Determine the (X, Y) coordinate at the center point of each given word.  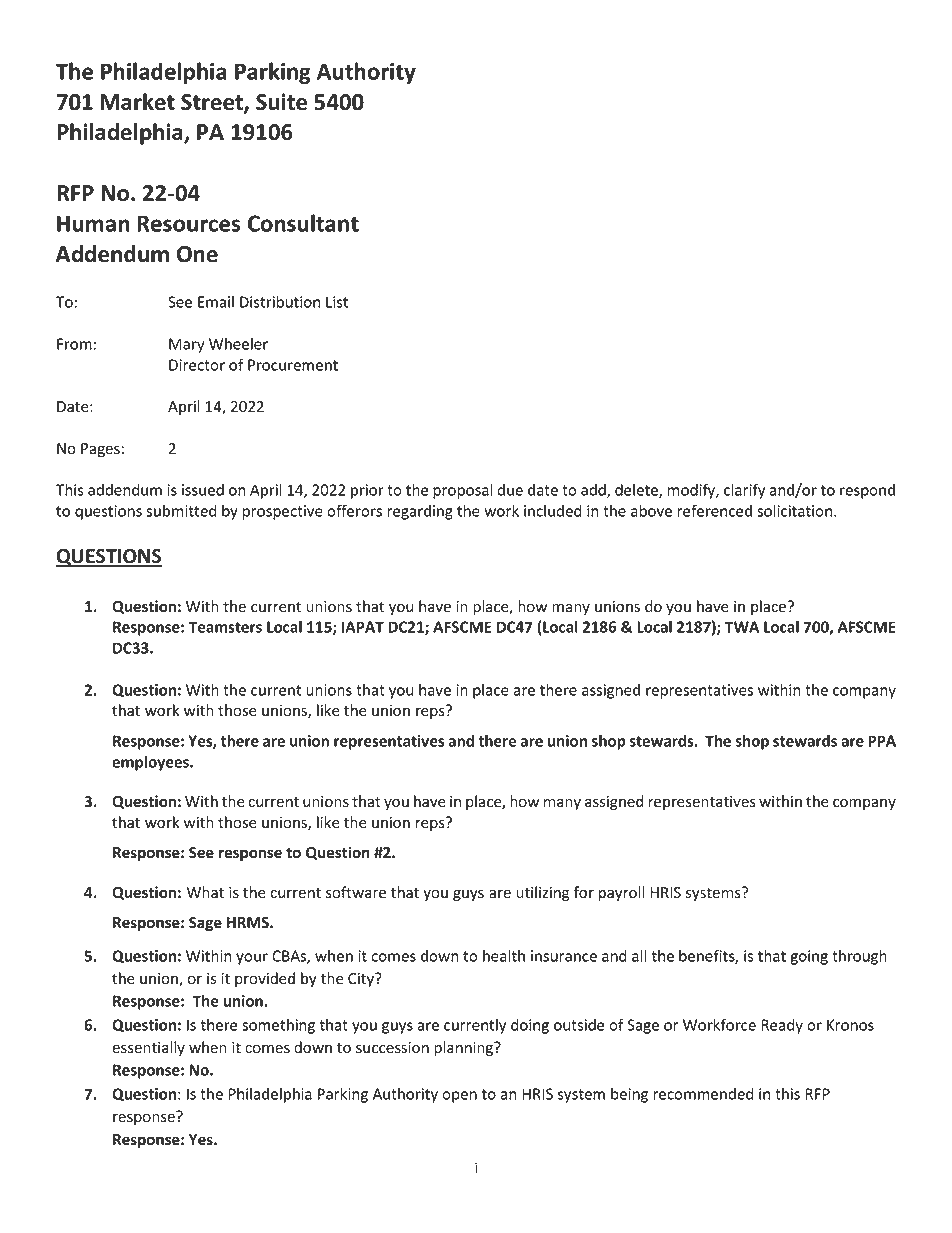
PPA (882, 741)
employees (151, 763)
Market (137, 102)
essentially (148, 1048)
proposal (463, 491)
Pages (100, 450)
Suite (281, 102)
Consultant (303, 223)
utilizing (542, 893)
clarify (744, 491)
